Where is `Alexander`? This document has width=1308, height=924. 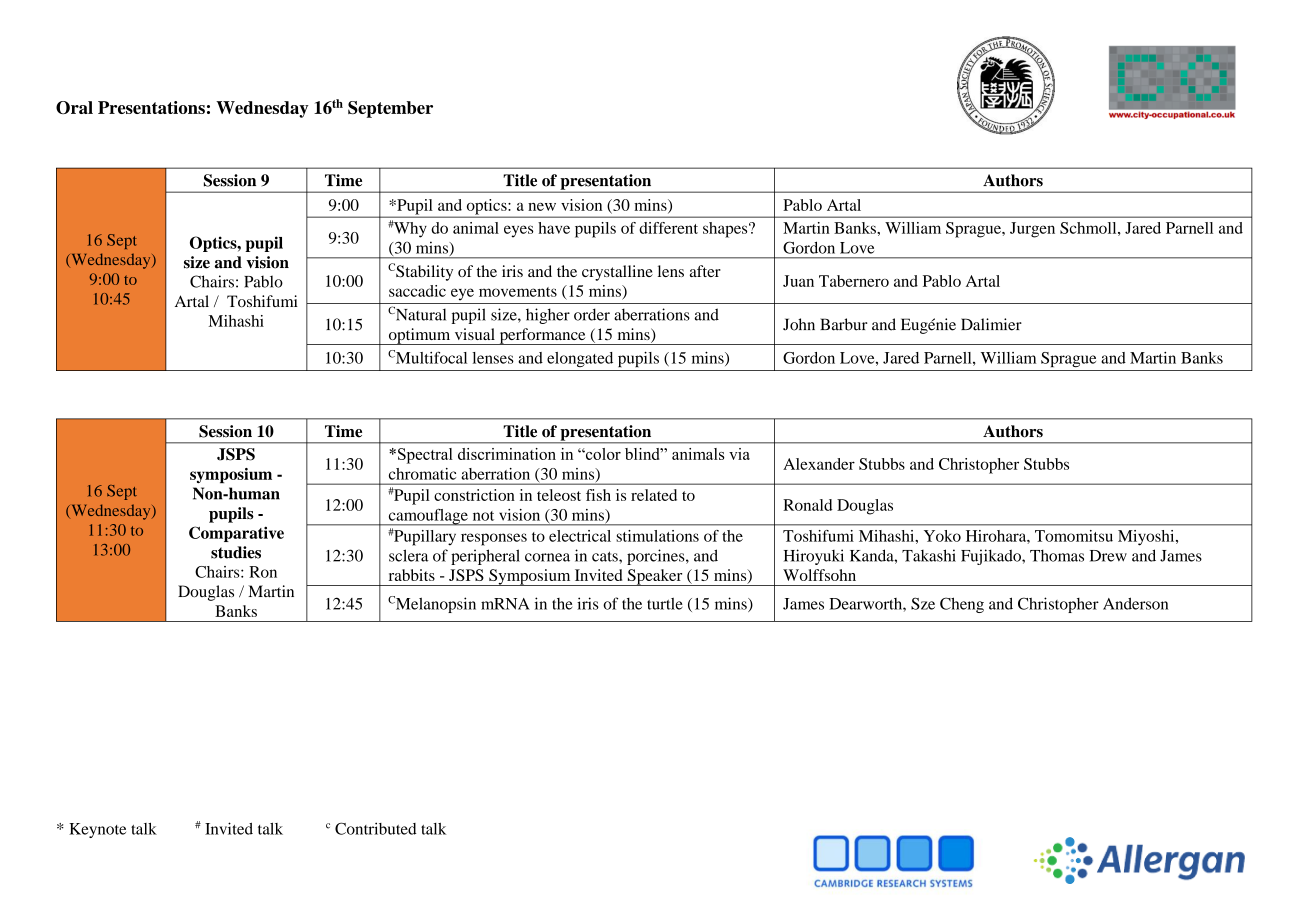
Alexander is located at coordinates (819, 464).
